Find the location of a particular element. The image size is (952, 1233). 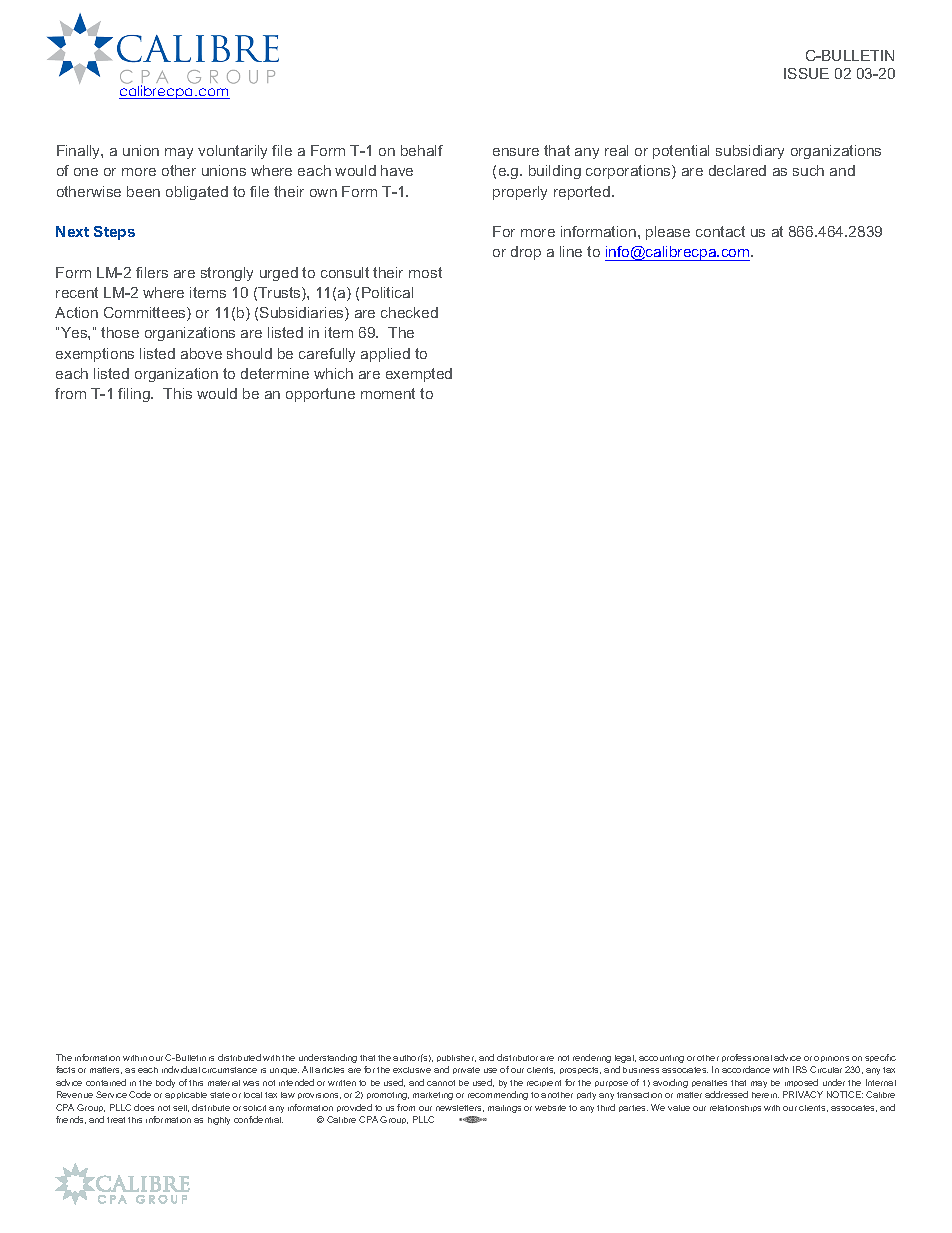

Committees is located at coordinates (146, 314).
